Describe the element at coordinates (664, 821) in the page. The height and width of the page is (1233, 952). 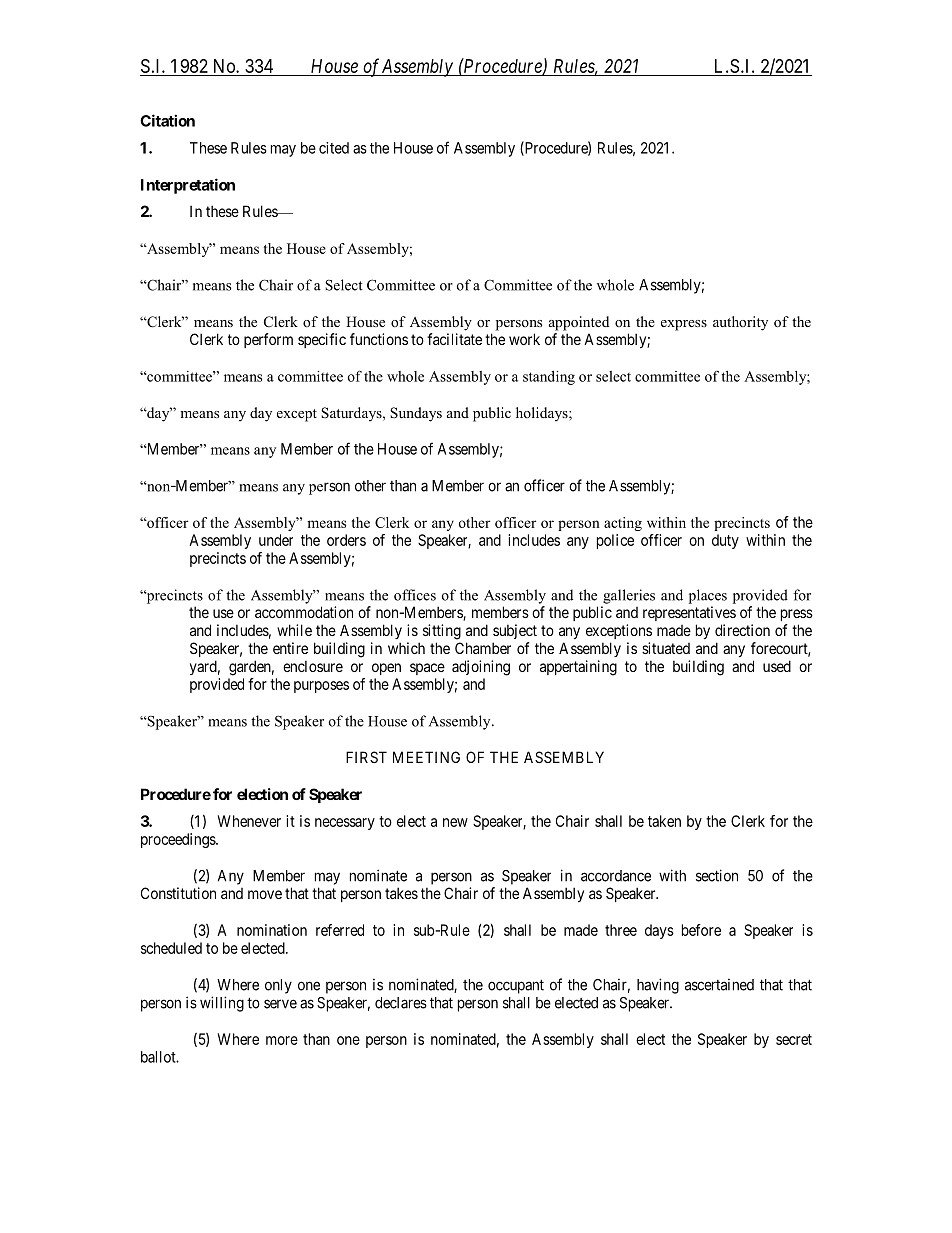
I see `taken` at that location.
